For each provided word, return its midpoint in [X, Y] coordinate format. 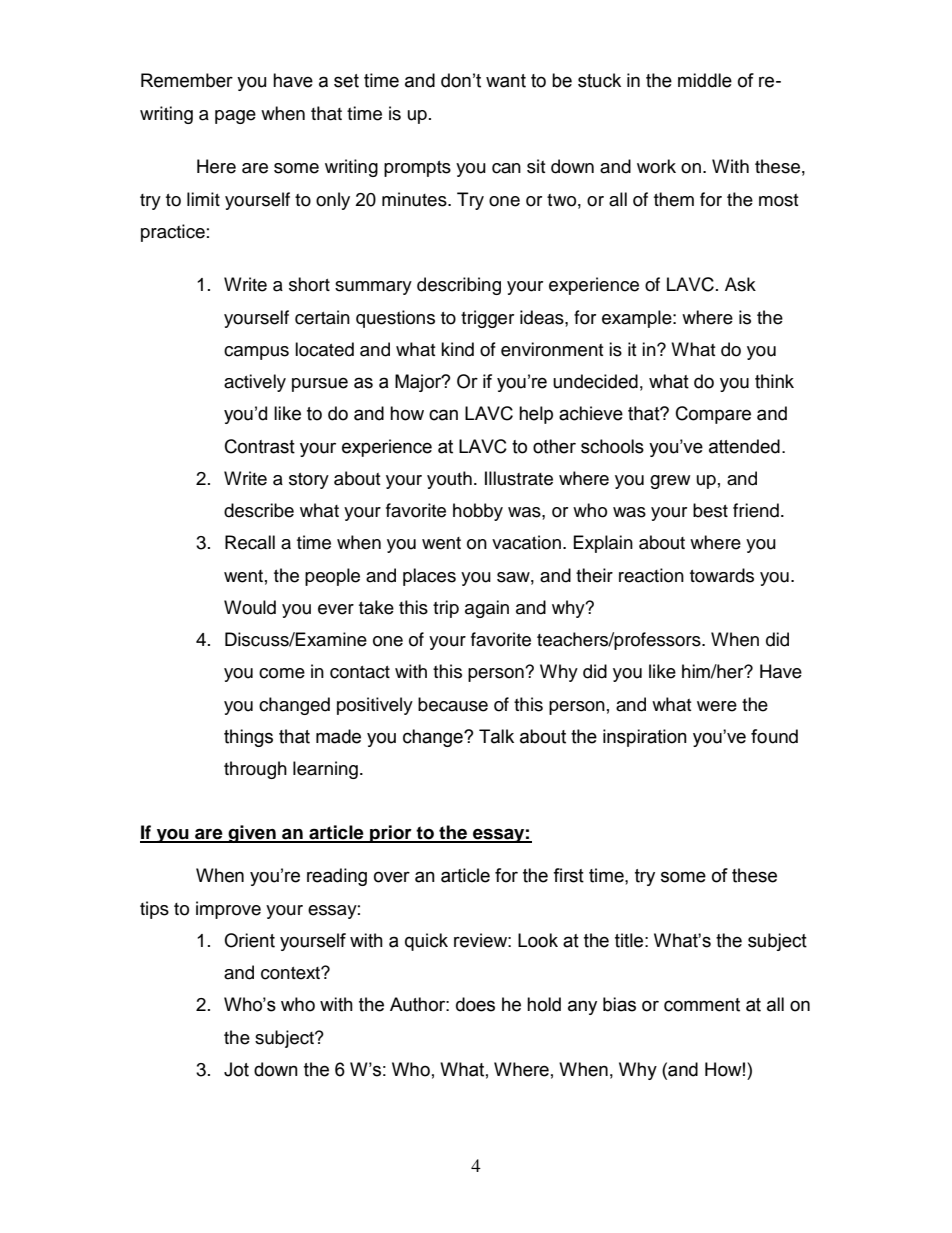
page [235, 117]
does [475, 1004]
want [506, 81]
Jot [236, 1069]
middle [705, 80]
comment [702, 1005]
